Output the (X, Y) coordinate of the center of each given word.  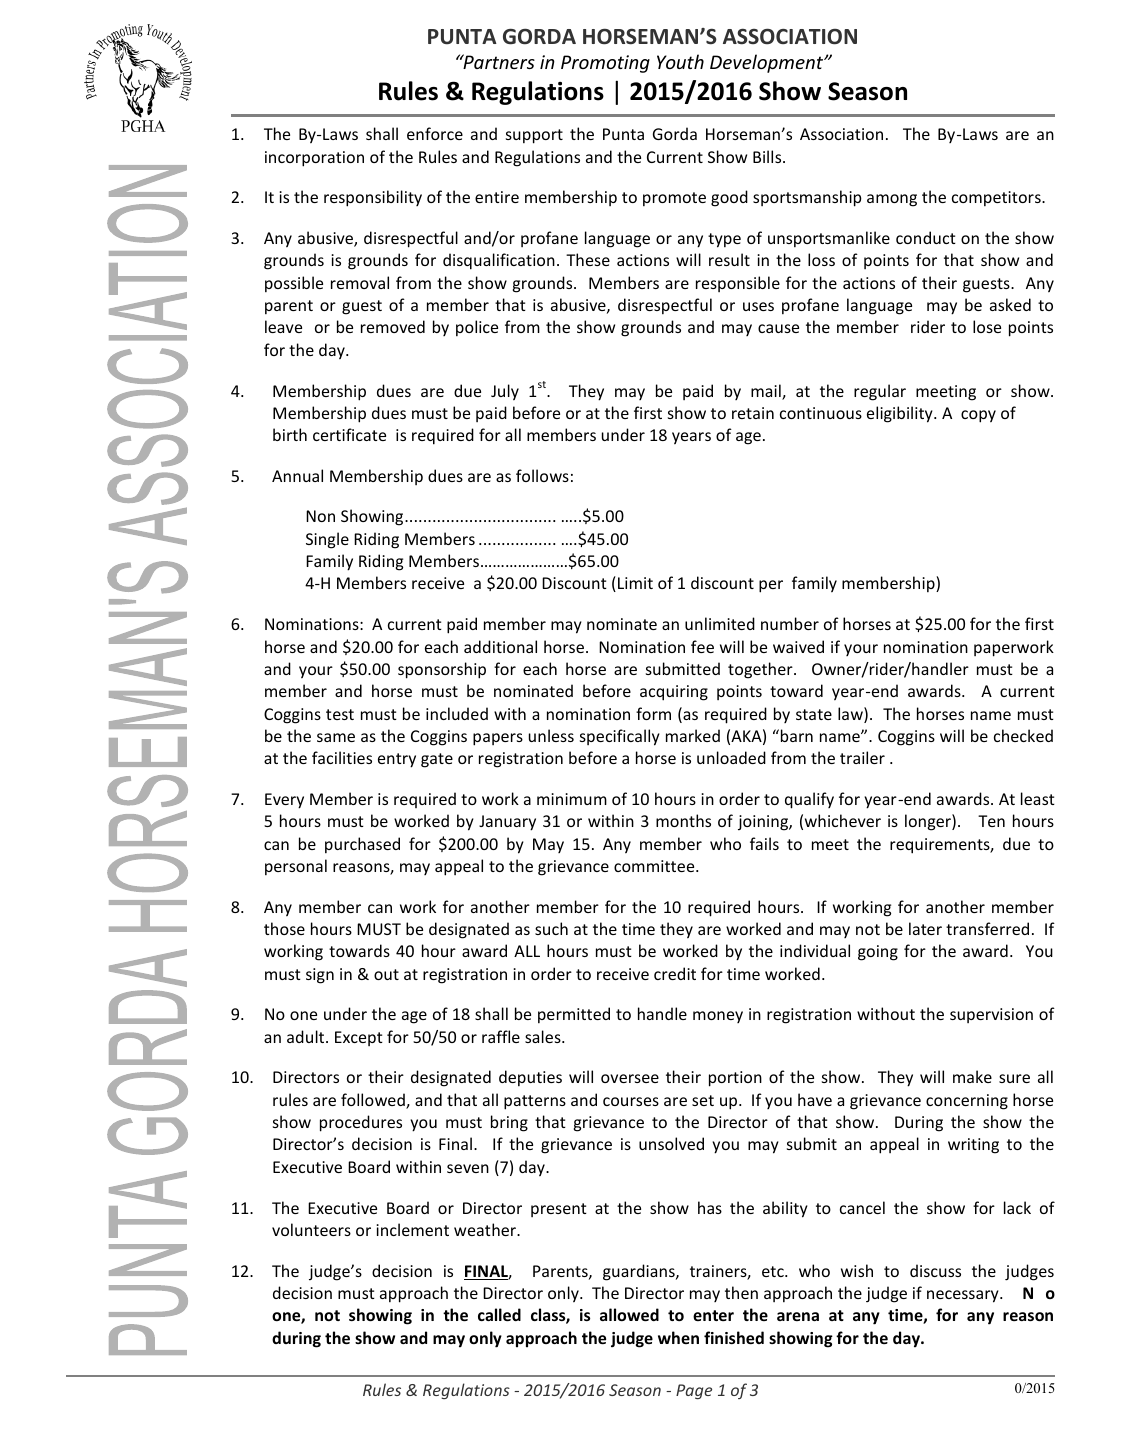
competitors (997, 198)
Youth (680, 61)
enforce (435, 133)
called (499, 1314)
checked (1023, 735)
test (340, 714)
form (653, 713)
